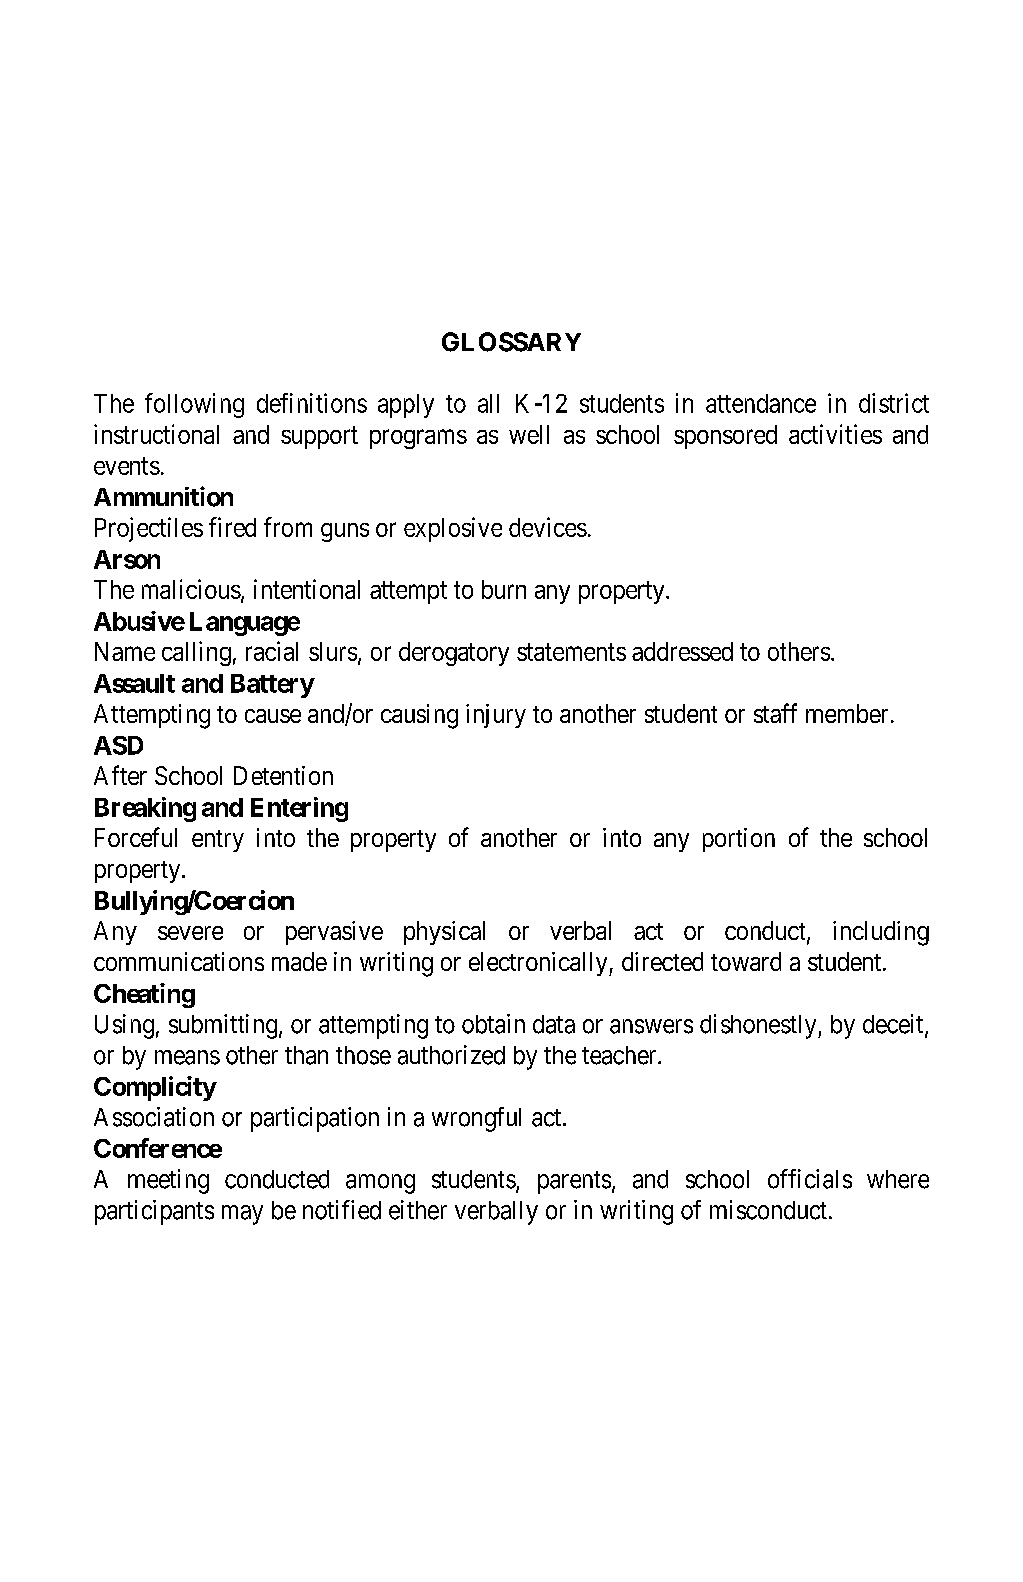 Image resolution: width=1023 pixels, height=1582 pixels. Describe the element at coordinates (511, 342) in the page. I see `GLOSSARY` at that location.
